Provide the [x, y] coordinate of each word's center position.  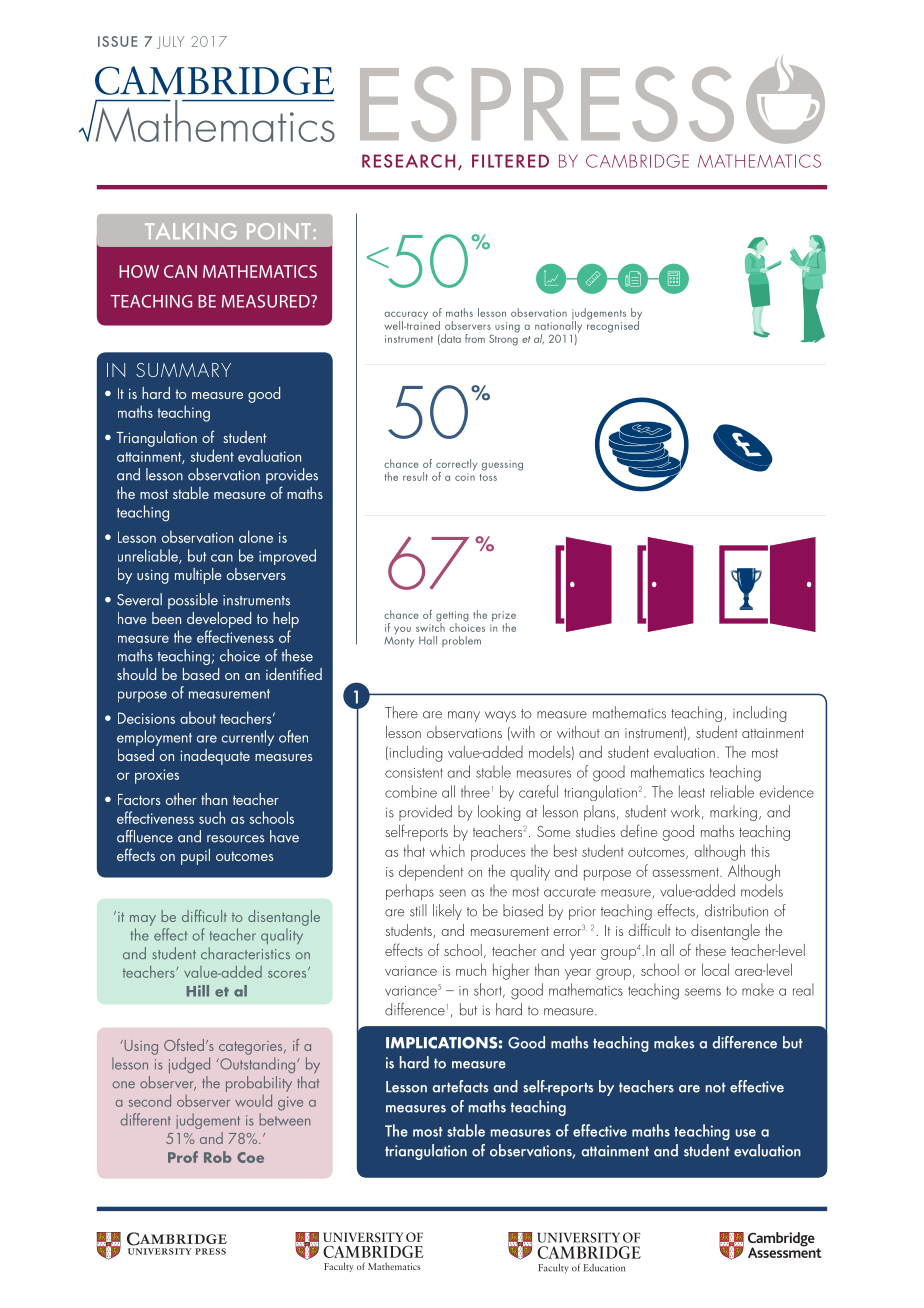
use [746, 1133]
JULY [170, 42]
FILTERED [510, 161]
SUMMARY [183, 370]
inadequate [215, 757]
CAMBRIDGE [637, 161]
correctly [456, 466]
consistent [414, 773]
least [692, 791]
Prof [183, 1157]
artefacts [460, 1086]
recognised [613, 325]
